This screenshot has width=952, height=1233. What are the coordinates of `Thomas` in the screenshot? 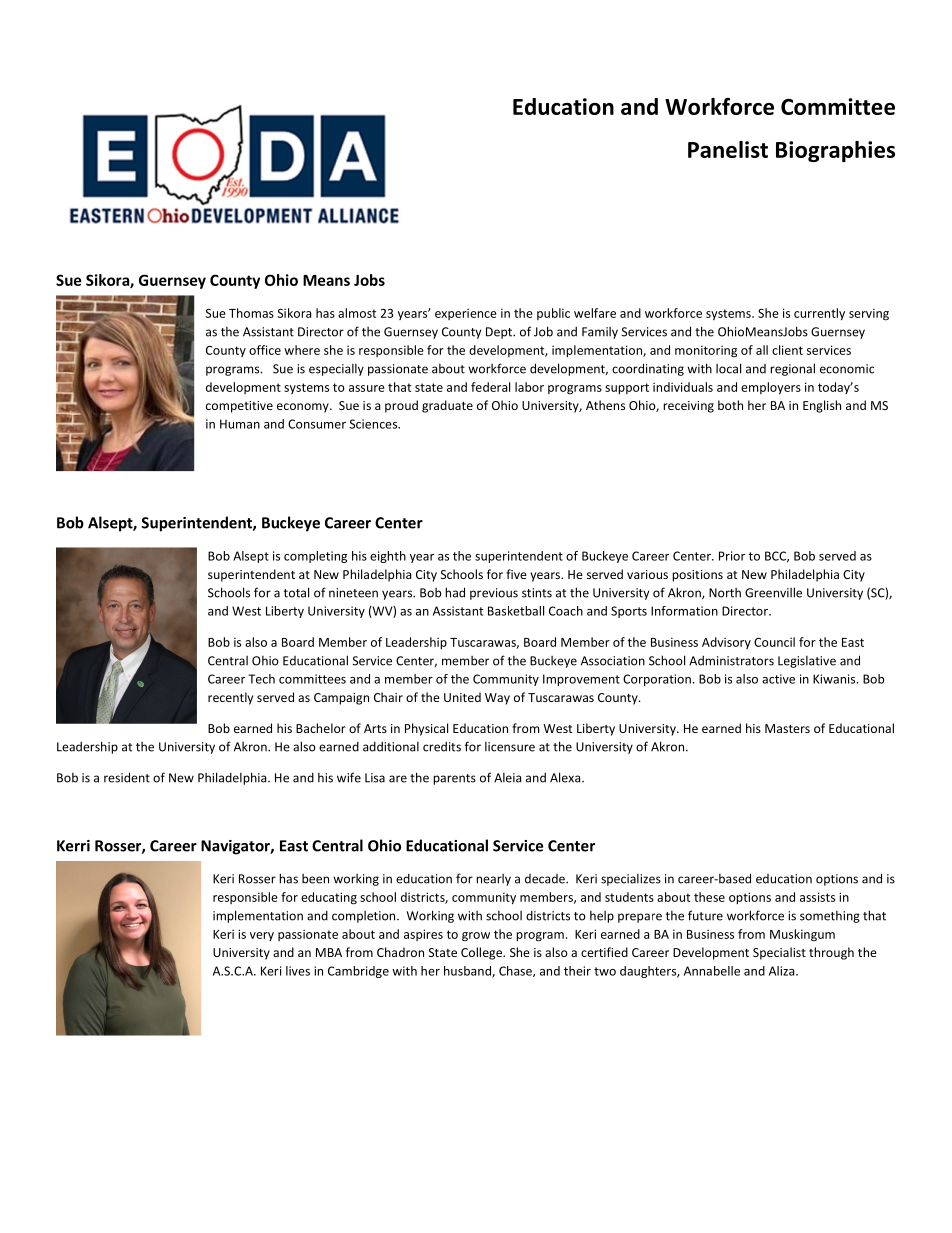 It's located at (251, 313).
